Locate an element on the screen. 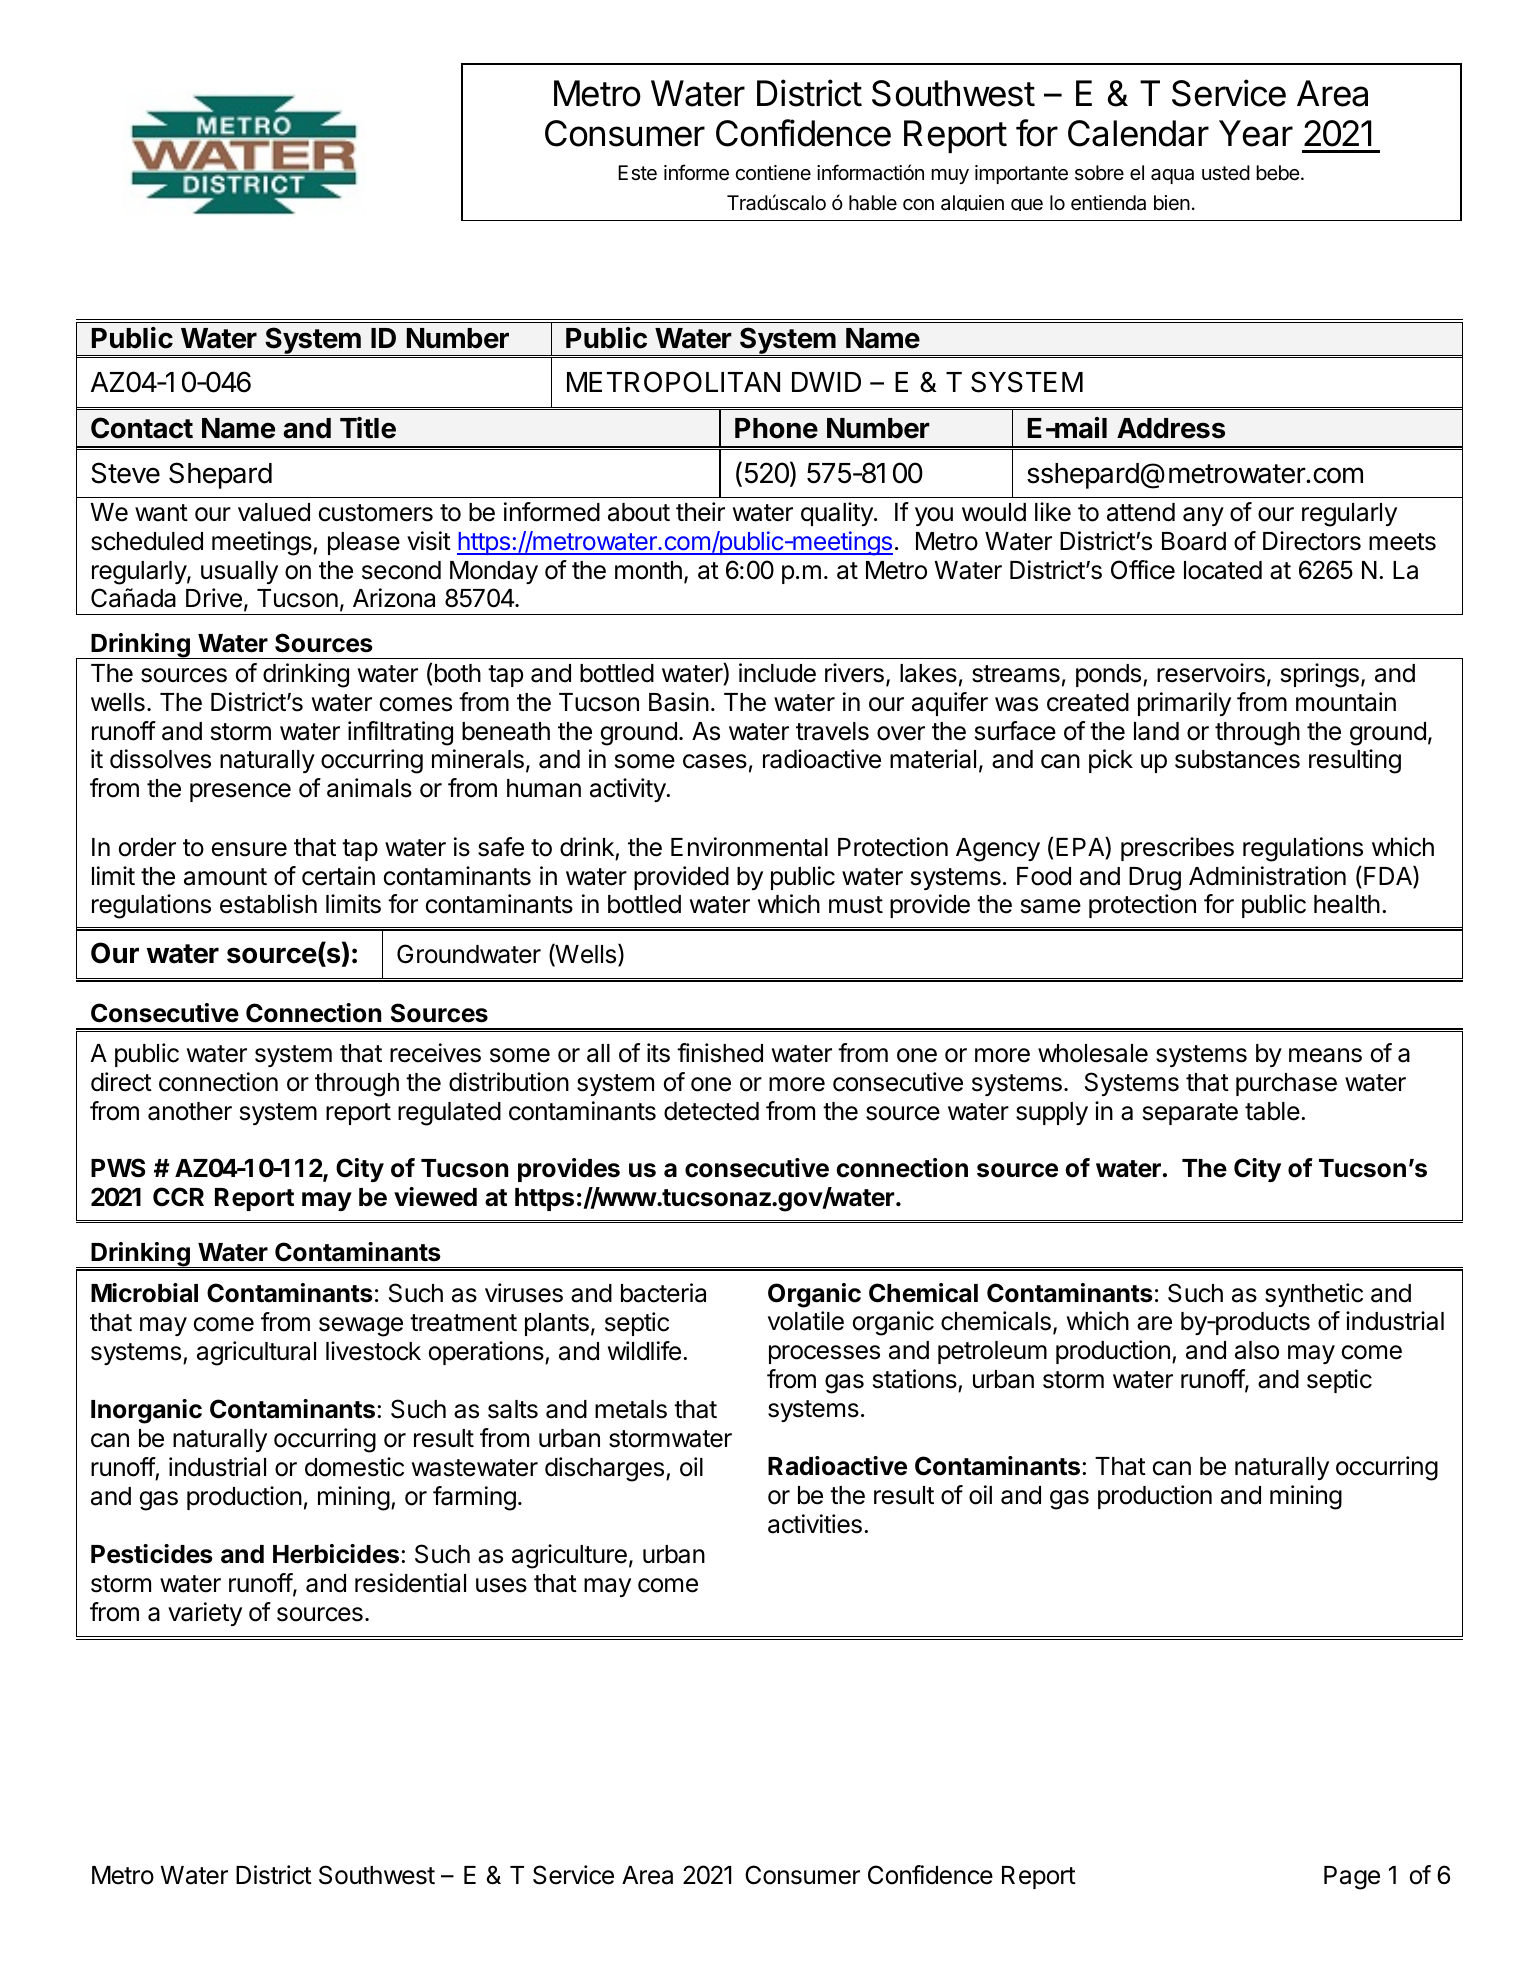 The image size is (1530, 1980). contiene is located at coordinates (773, 172).
